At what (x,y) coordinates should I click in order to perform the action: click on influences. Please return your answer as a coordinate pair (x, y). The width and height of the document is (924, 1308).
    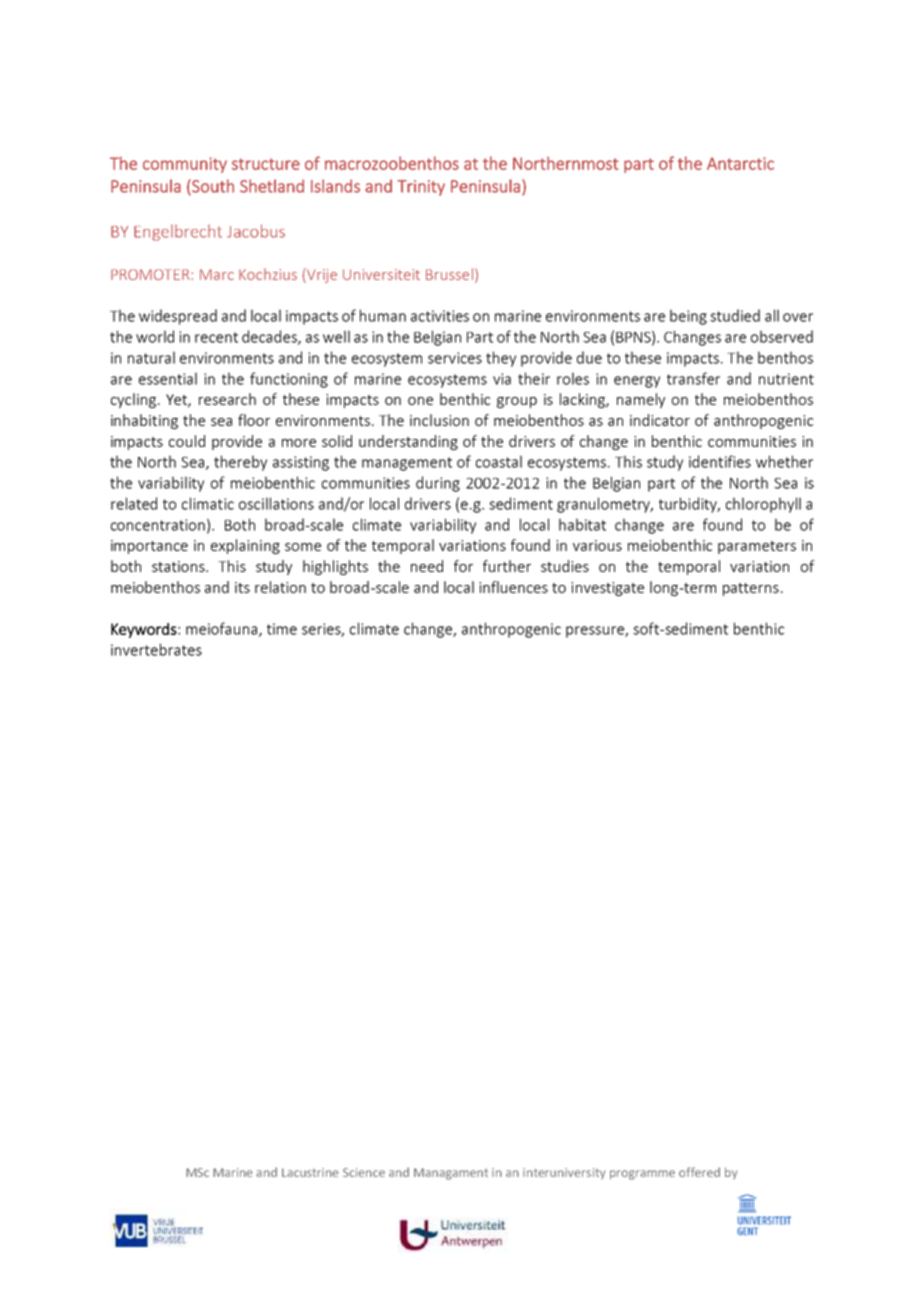
    Looking at the image, I should click on (513, 587).
